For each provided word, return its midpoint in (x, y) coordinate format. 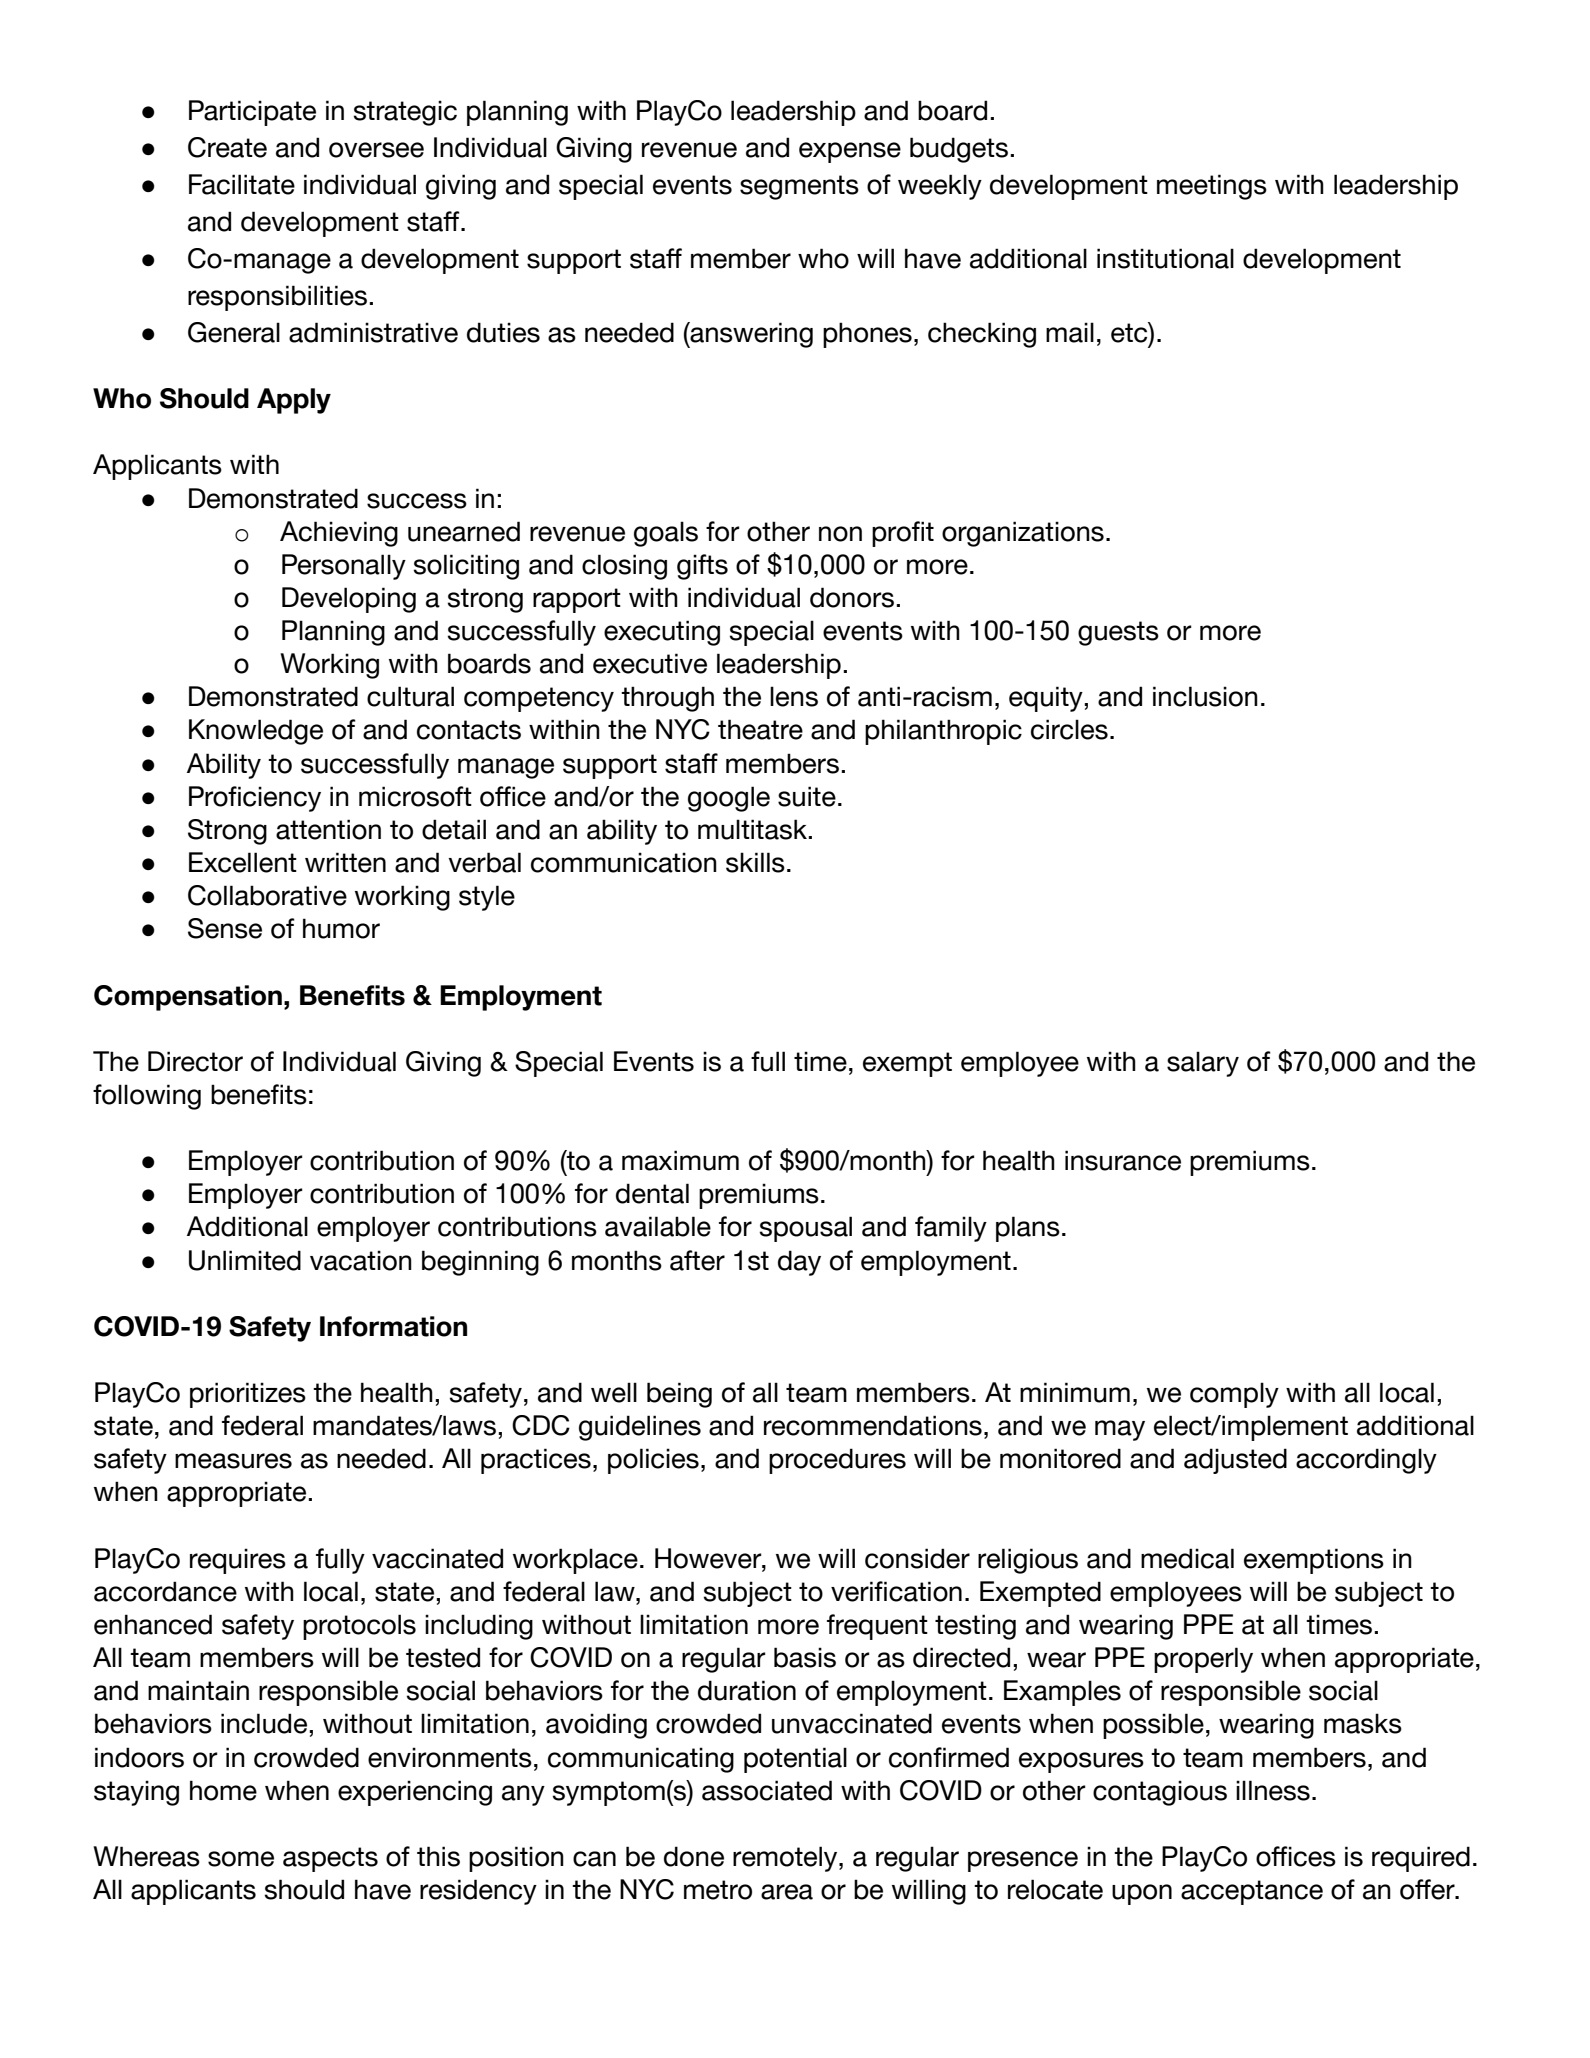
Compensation (188, 998)
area (787, 1892)
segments (799, 187)
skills (755, 862)
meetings (1212, 187)
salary (1203, 1064)
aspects (330, 1859)
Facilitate (242, 184)
